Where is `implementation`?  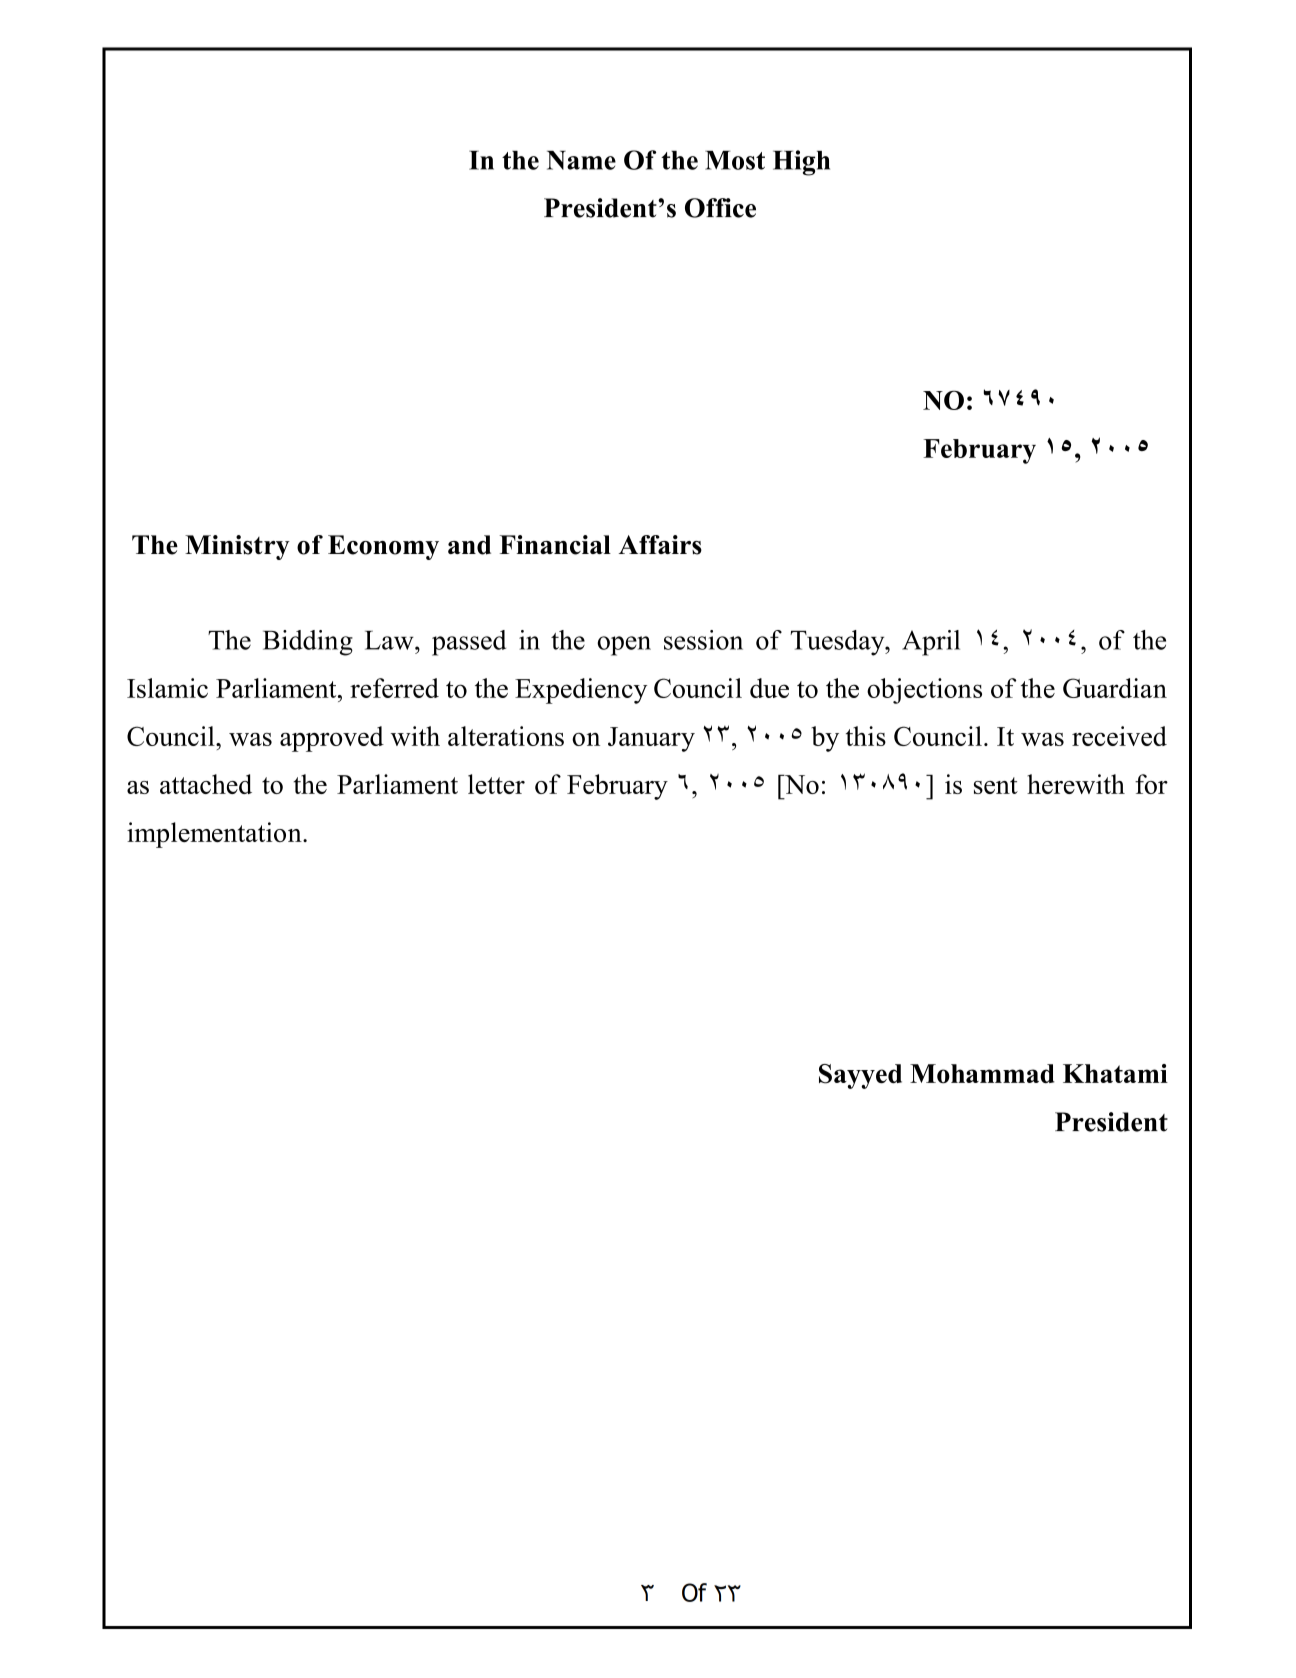
implementation is located at coordinates (215, 835).
